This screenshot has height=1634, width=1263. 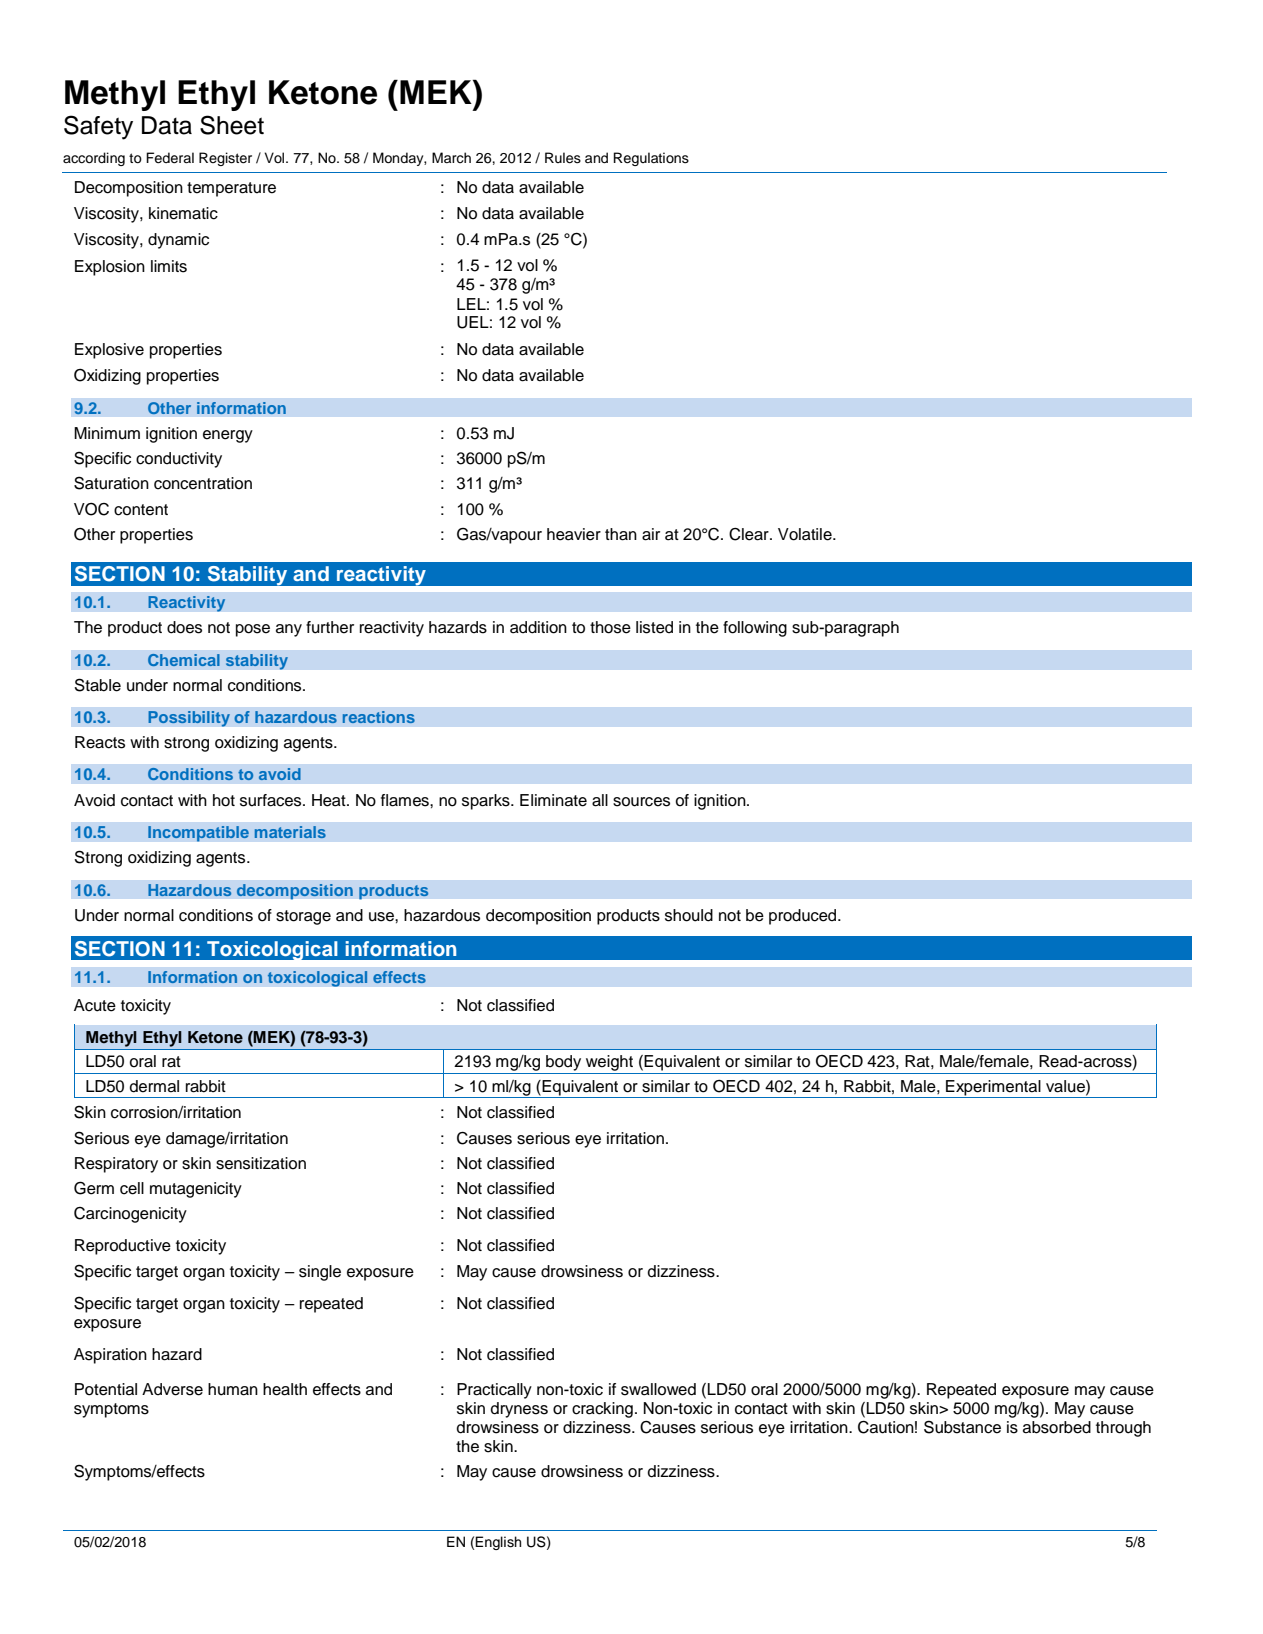 What do you see at coordinates (563, 158) in the screenshot?
I see `Rules` at bounding box center [563, 158].
